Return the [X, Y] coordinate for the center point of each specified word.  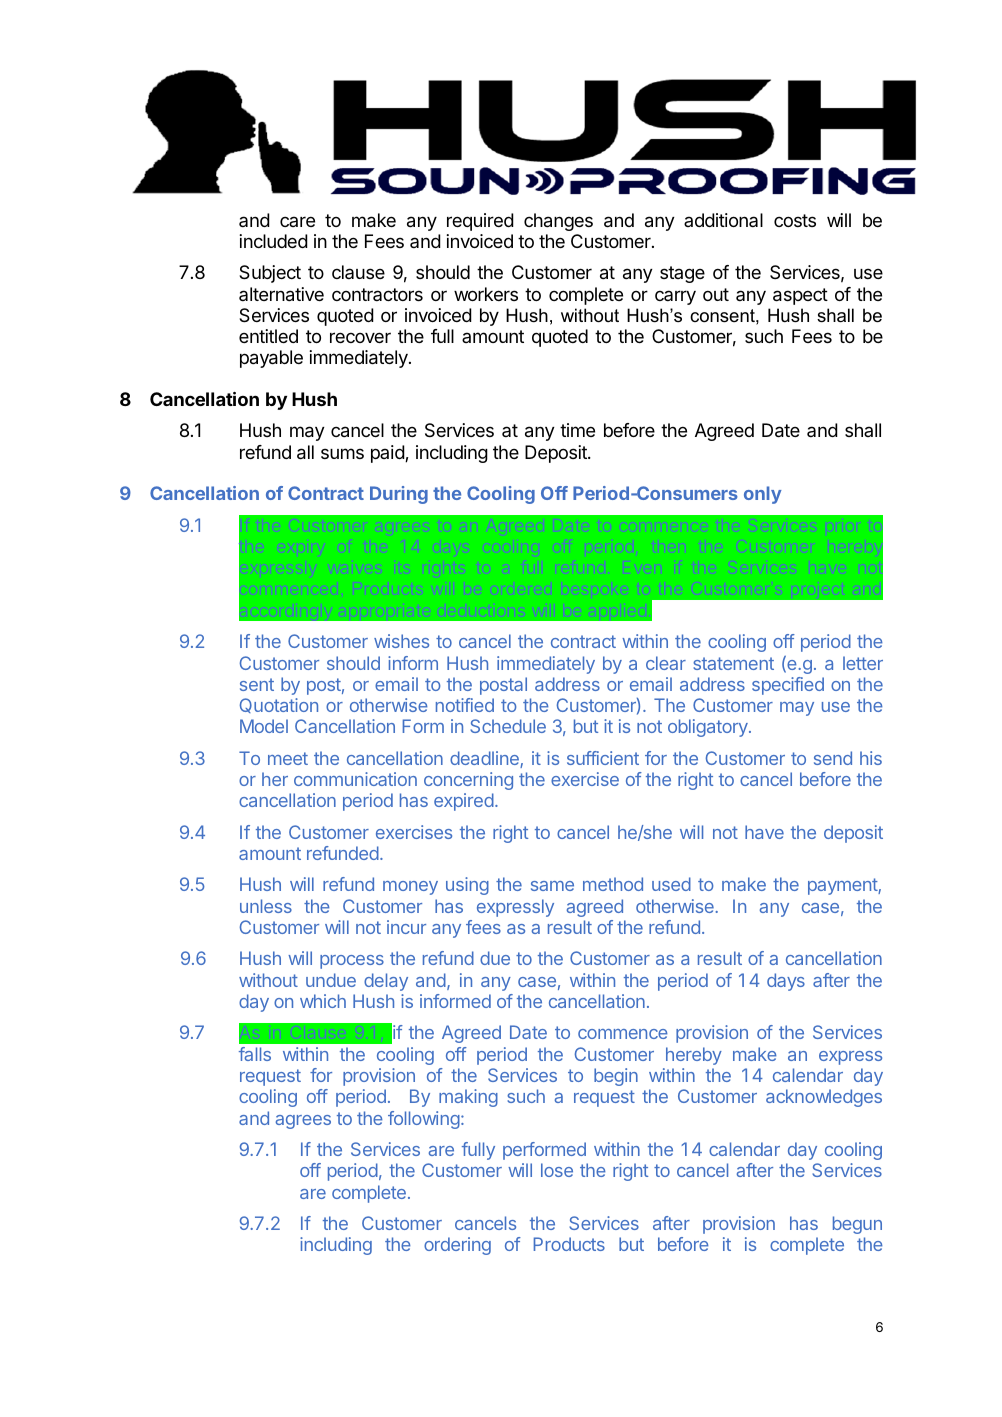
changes [558, 222]
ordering [457, 1246]
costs [795, 220]
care [297, 221]
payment [843, 886]
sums [342, 453]
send [833, 758]
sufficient [603, 758]
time [577, 430]
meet [288, 758]
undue [331, 980]
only [763, 495]
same [552, 886]
